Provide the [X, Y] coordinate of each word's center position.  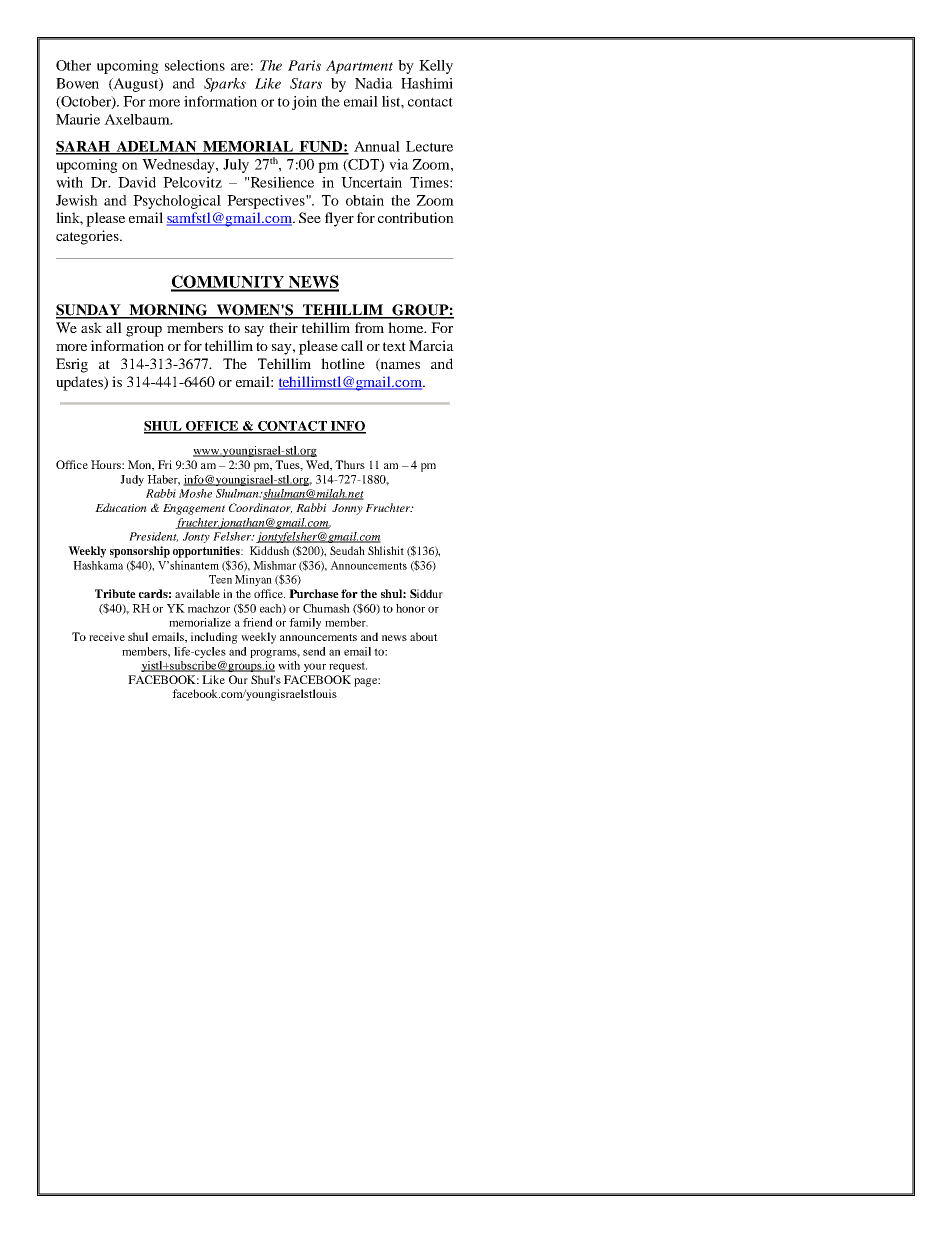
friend [258, 622]
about [424, 636]
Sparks [225, 85]
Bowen [77, 83]
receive [107, 636]
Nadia [374, 83]
